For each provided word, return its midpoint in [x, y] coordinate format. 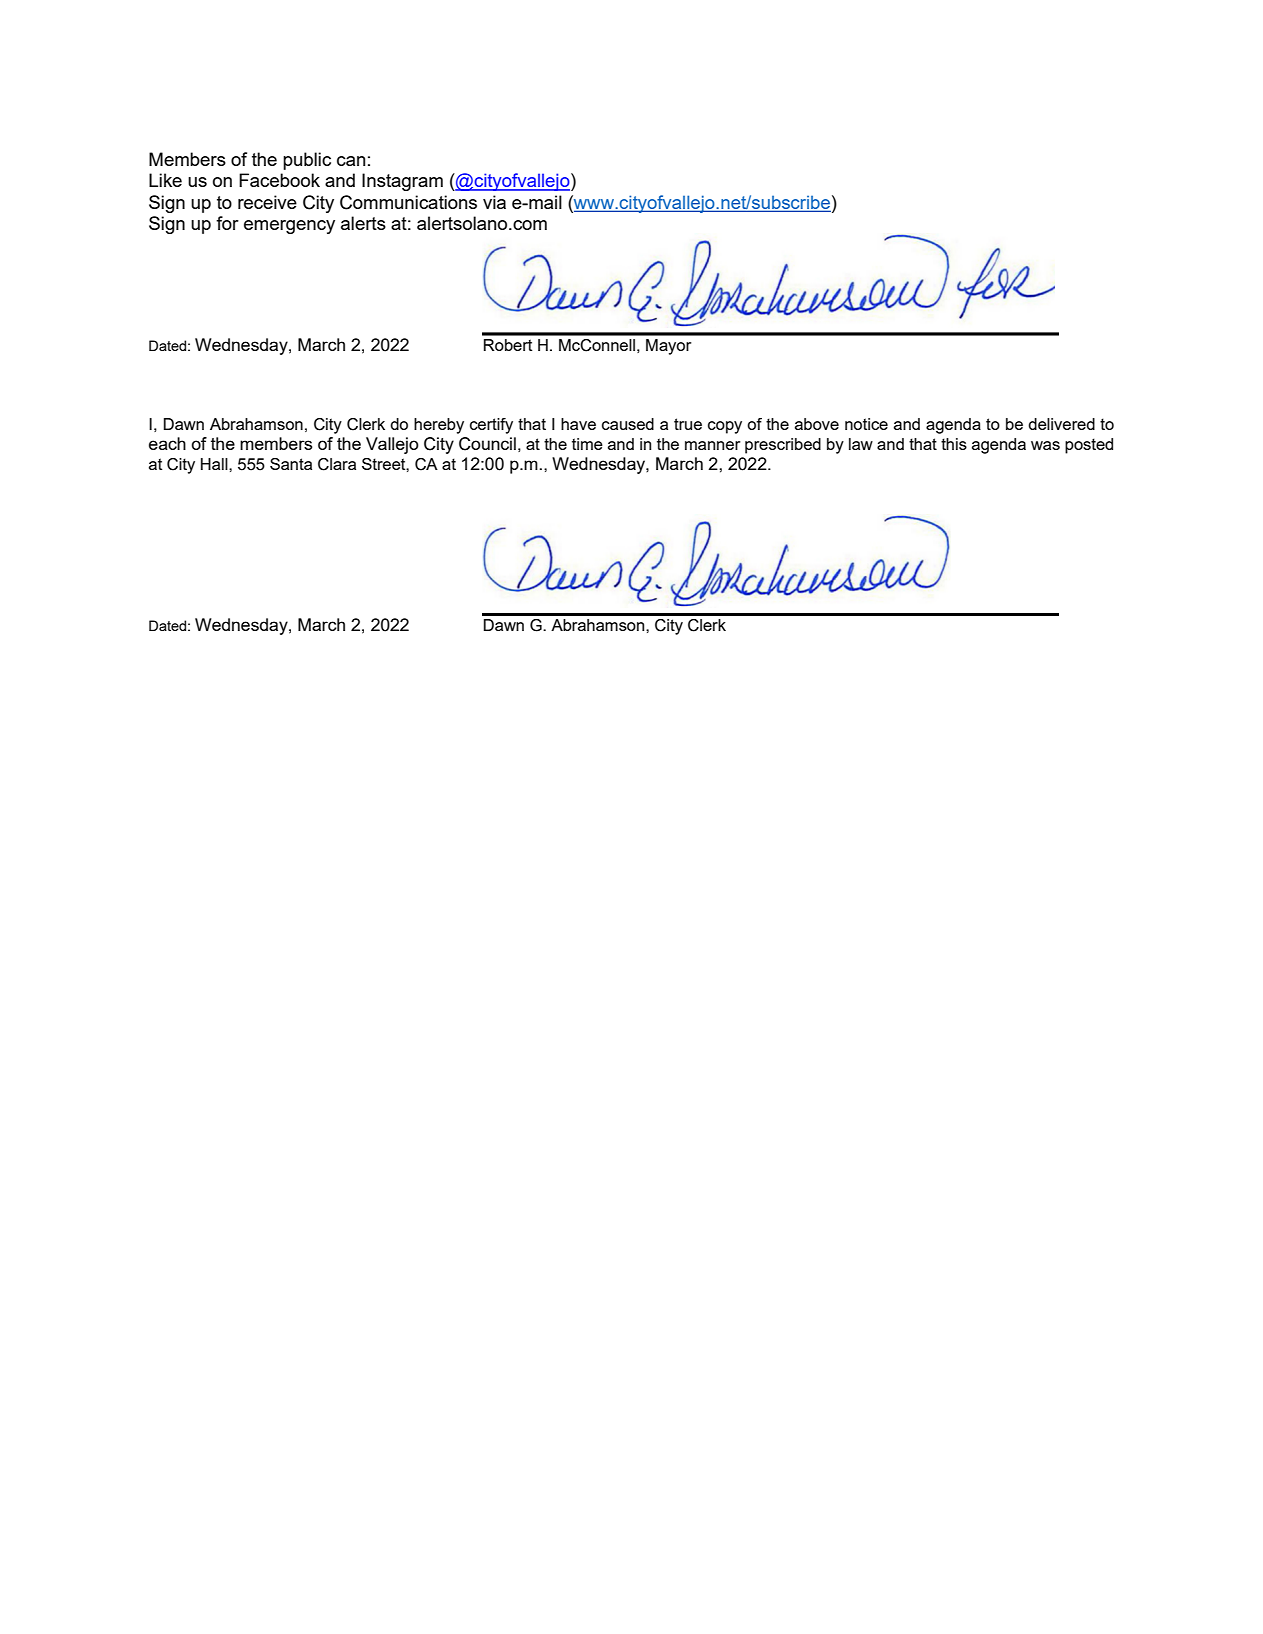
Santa [291, 464]
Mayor [669, 347]
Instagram [402, 182]
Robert [508, 345]
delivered [1061, 424]
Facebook [279, 180]
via [494, 202]
